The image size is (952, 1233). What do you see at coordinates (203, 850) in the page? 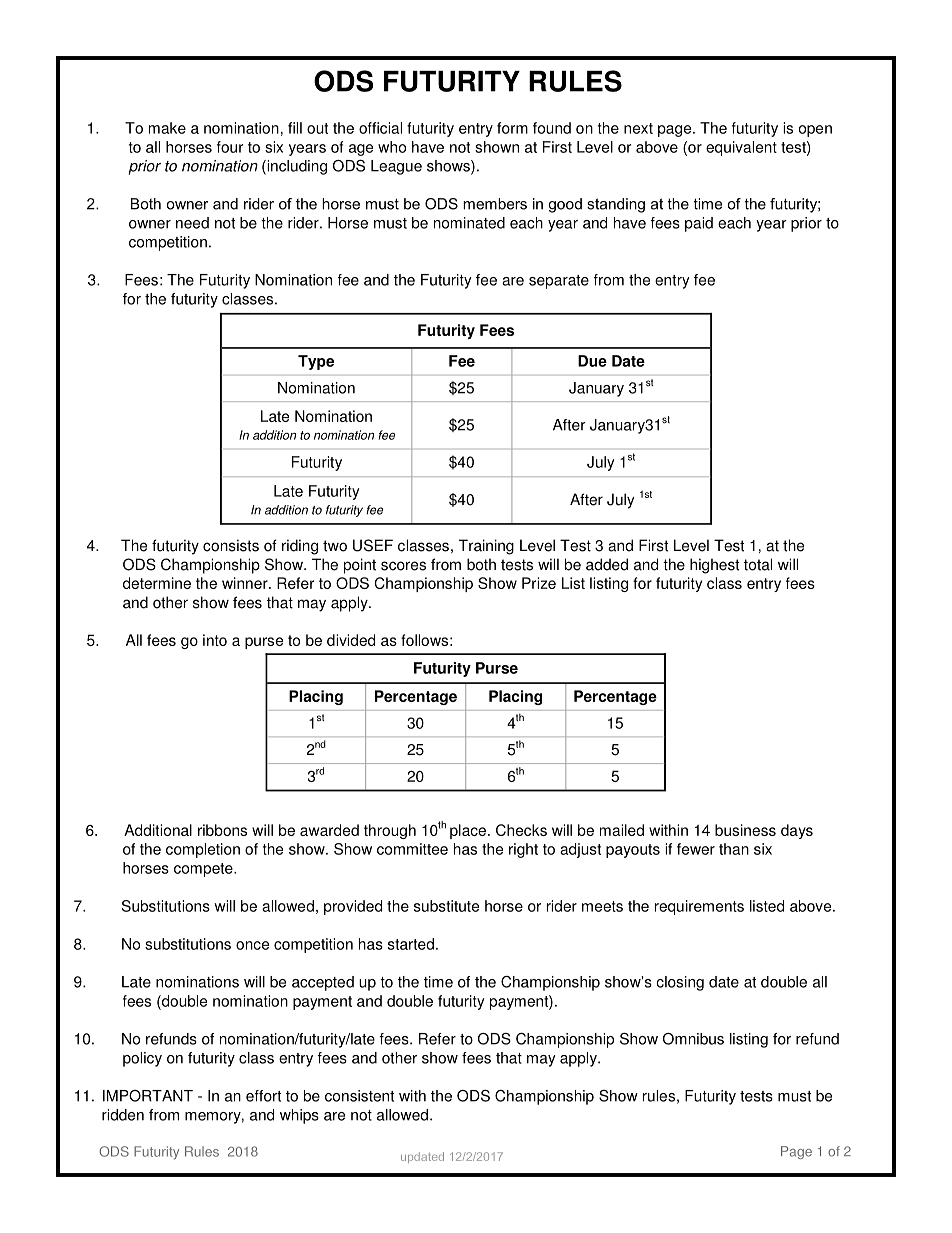
I see `completion` at bounding box center [203, 850].
